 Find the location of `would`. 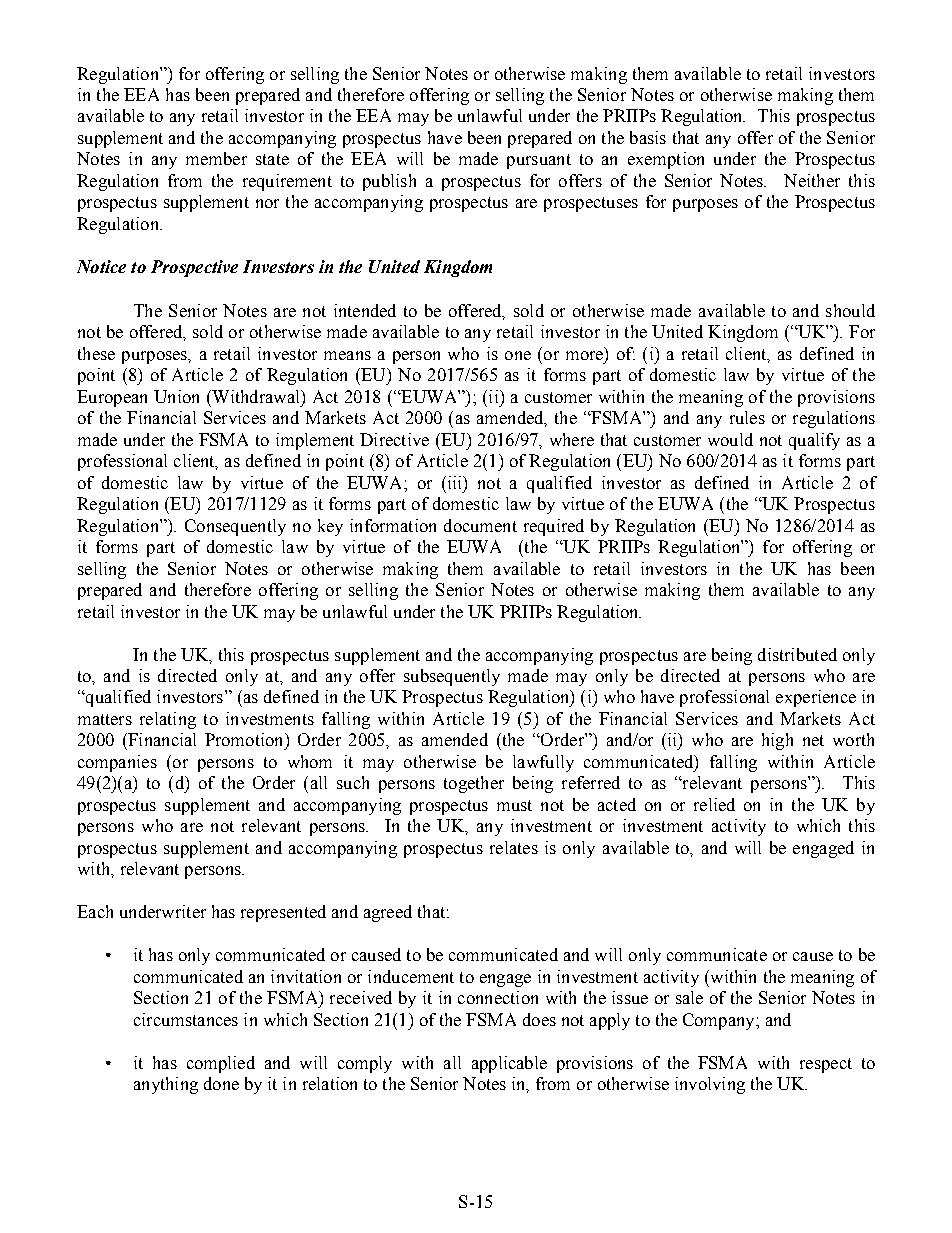

would is located at coordinates (730, 439).
